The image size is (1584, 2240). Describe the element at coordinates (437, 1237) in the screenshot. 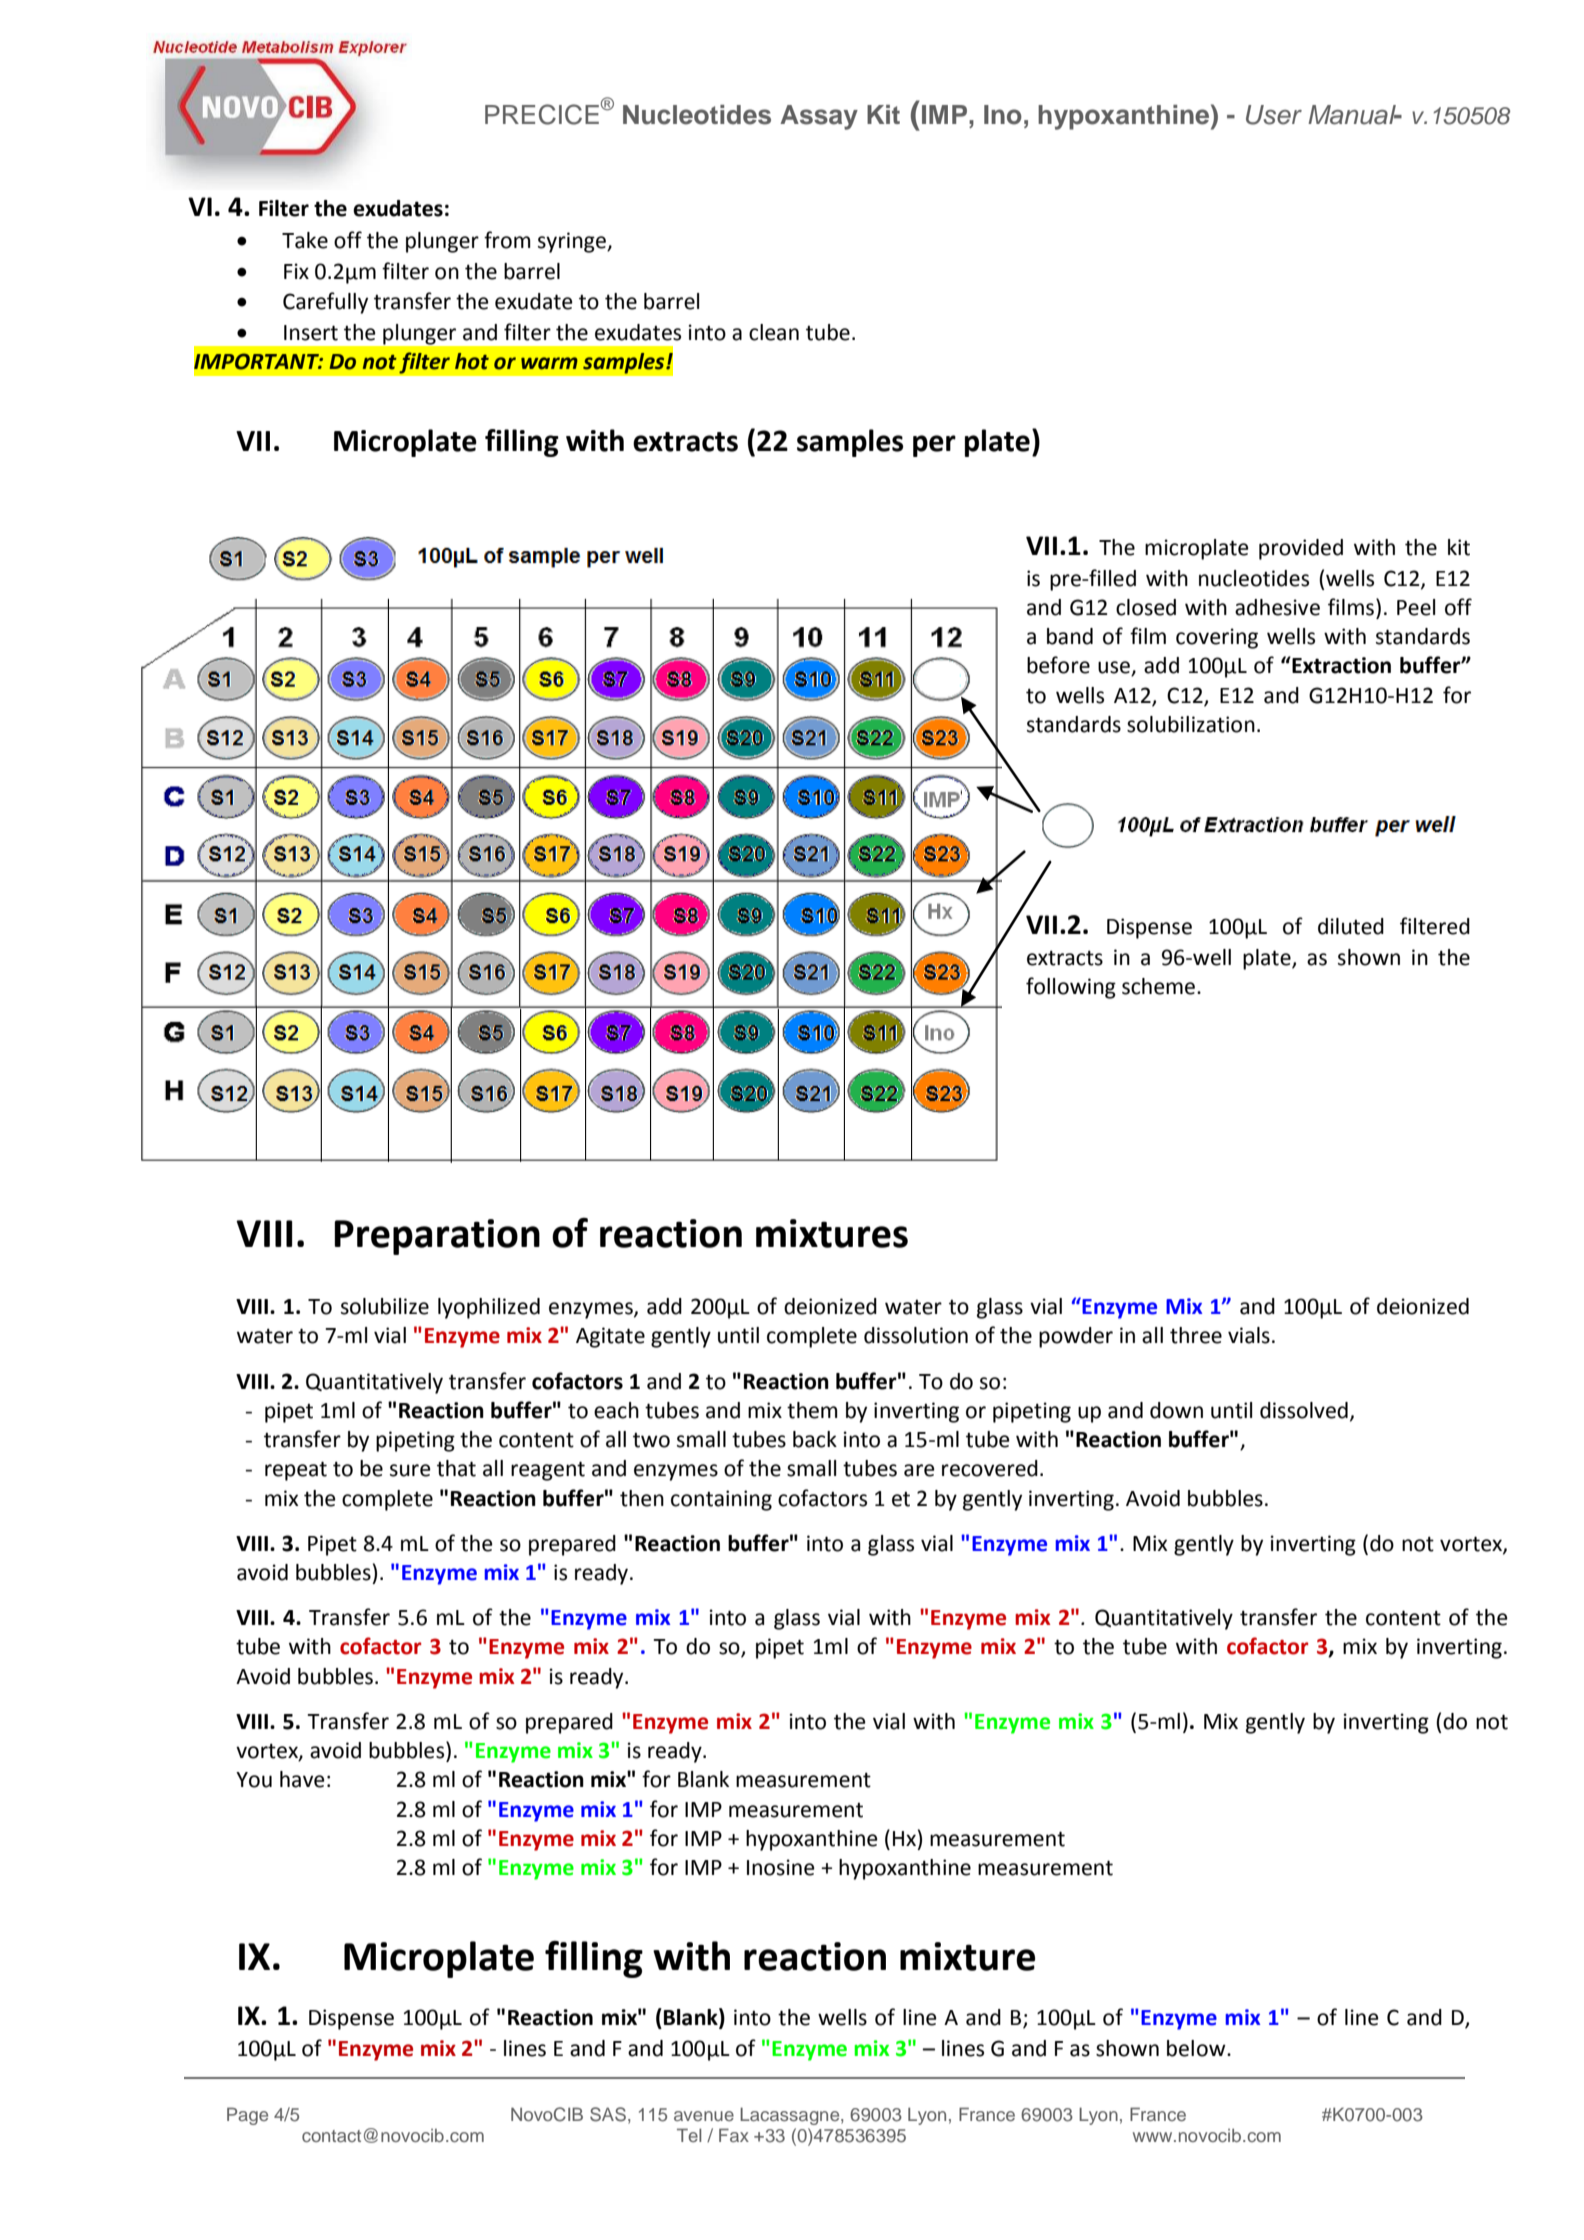

I see `Preparation` at that location.
